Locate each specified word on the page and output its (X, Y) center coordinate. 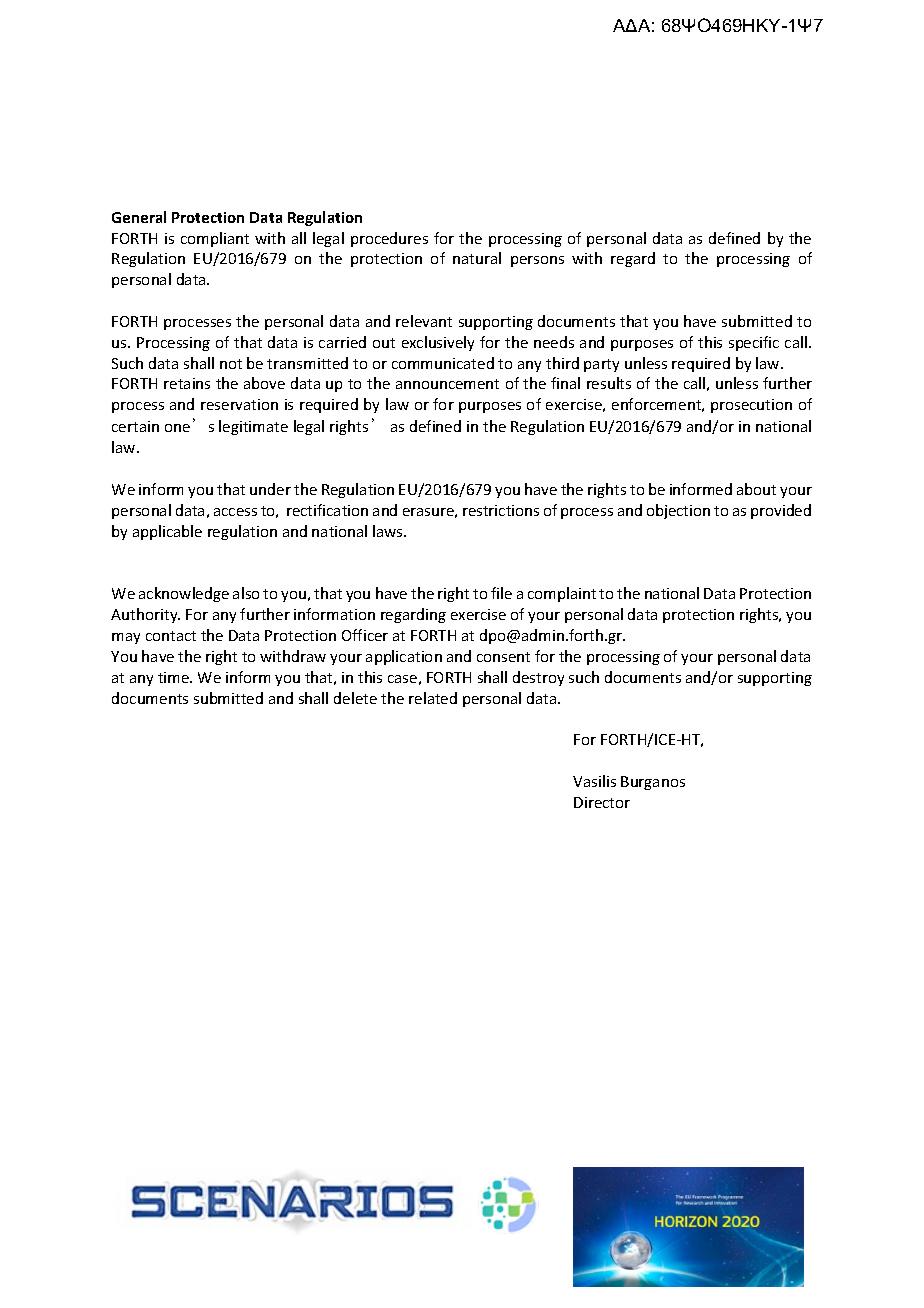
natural (477, 258)
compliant (215, 239)
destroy (538, 678)
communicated (443, 363)
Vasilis (594, 781)
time (175, 677)
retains (187, 383)
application (404, 657)
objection (678, 511)
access (235, 512)
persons (537, 261)
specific (754, 343)
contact (171, 636)
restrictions (501, 510)
